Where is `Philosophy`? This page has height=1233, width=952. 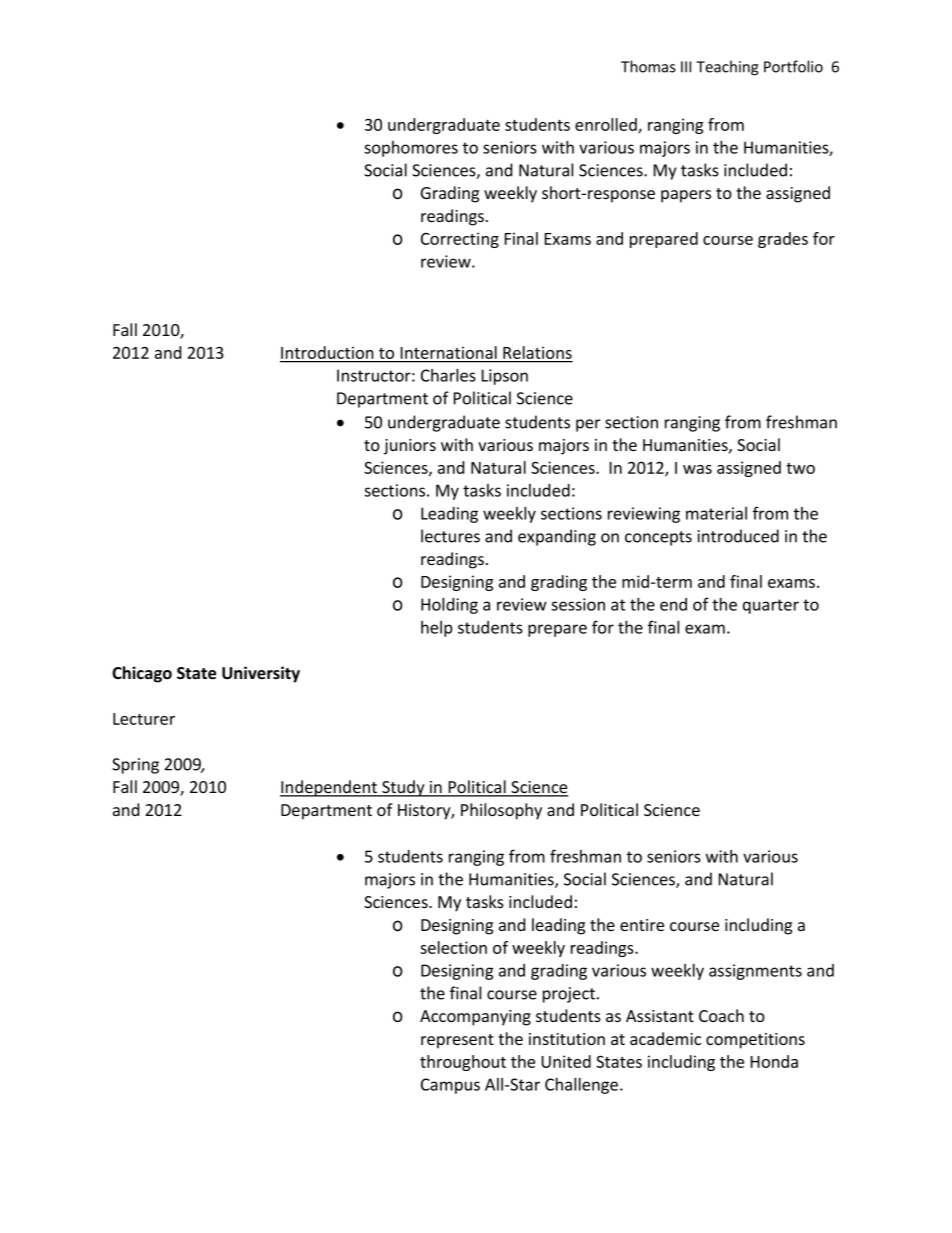 Philosophy is located at coordinates (501, 811).
